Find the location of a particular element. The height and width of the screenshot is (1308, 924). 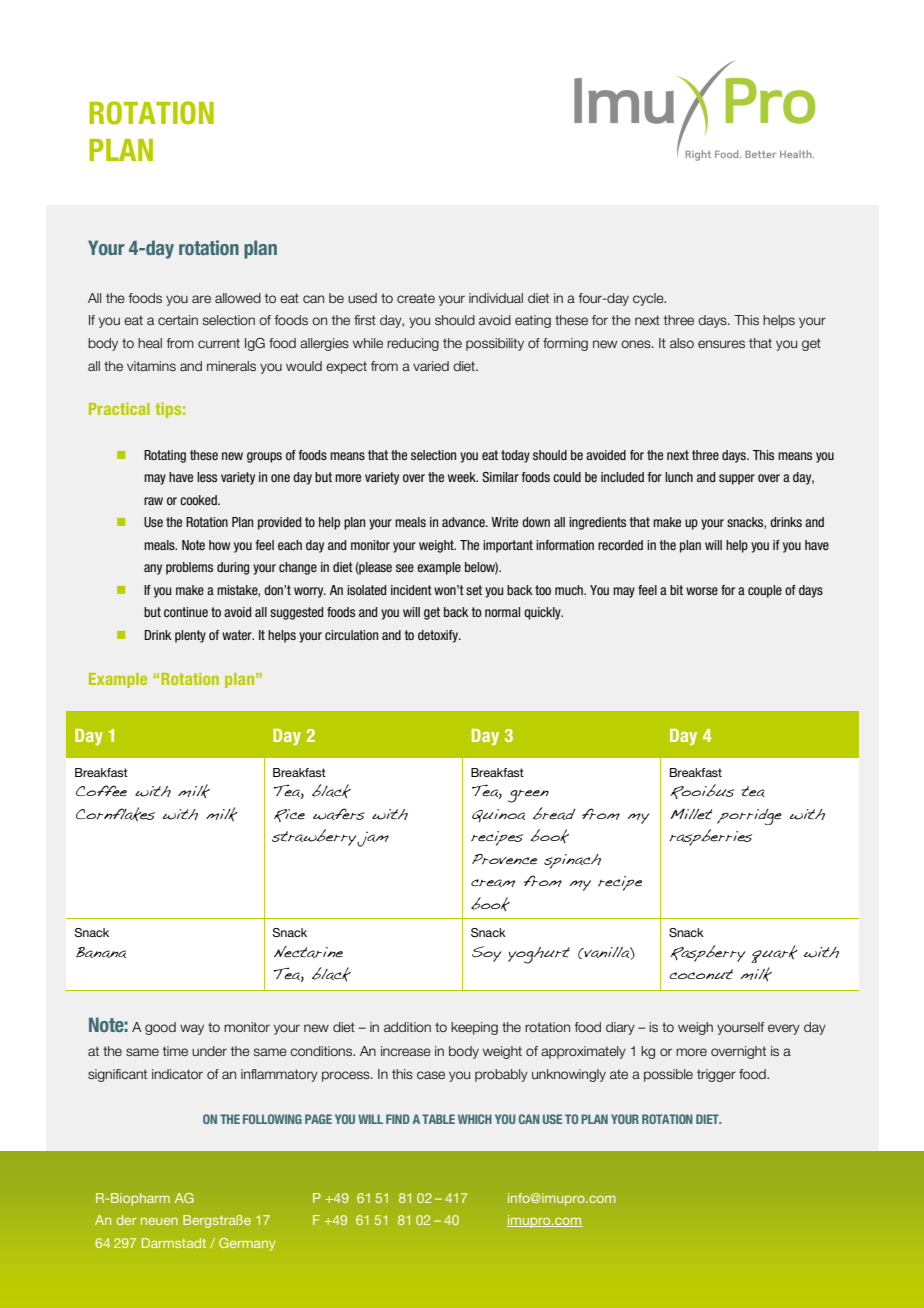

Raspberry is located at coordinates (707, 953).
